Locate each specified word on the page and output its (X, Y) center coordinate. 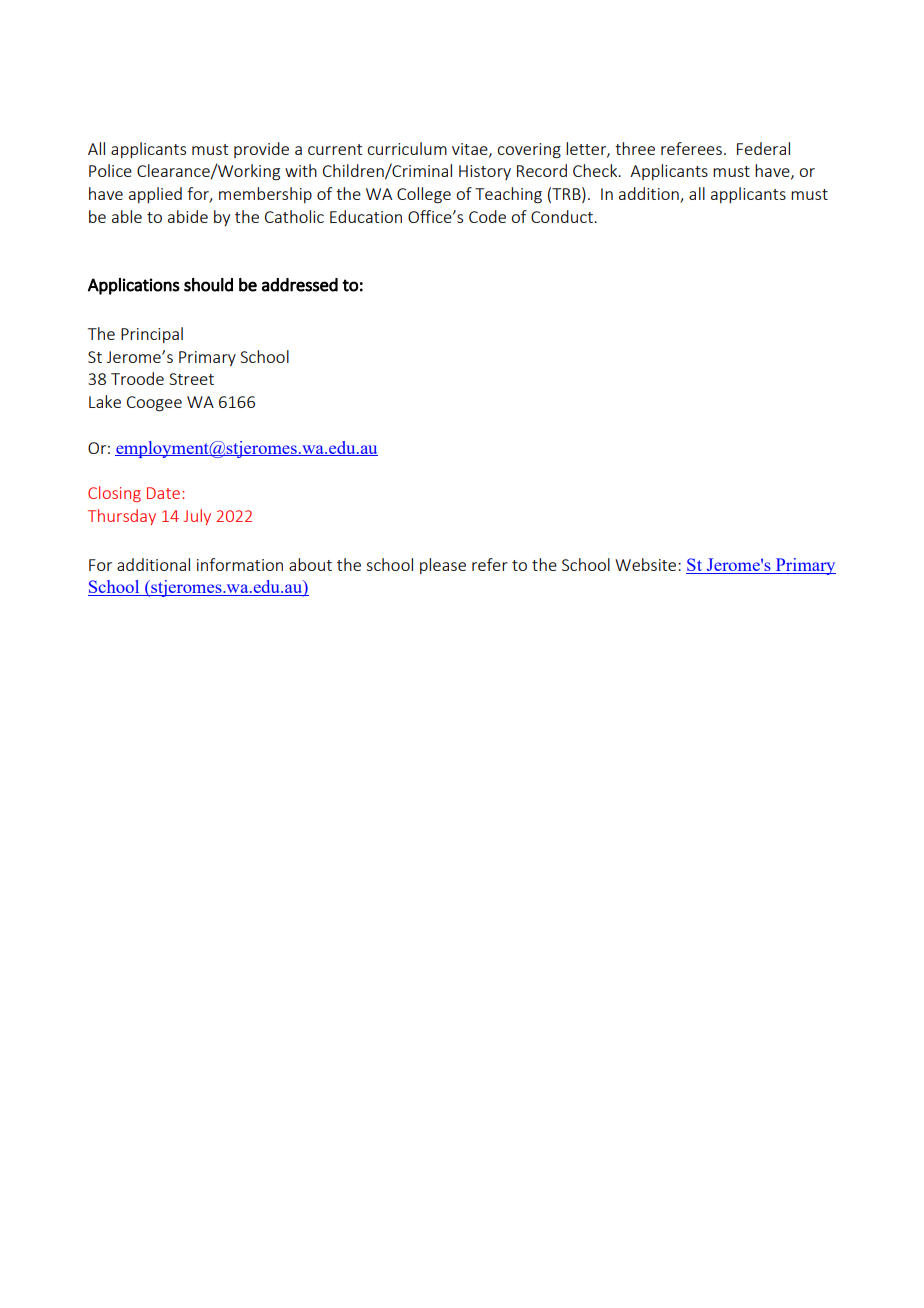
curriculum (407, 148)
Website (647, 564)
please (443, 566)
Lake (105, 401)
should (208, 285)
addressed (300, 285)
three (635, 148)
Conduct (563, 216)
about (310, 564)
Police (110, 170)
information (240, 564)
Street (191, 379)
